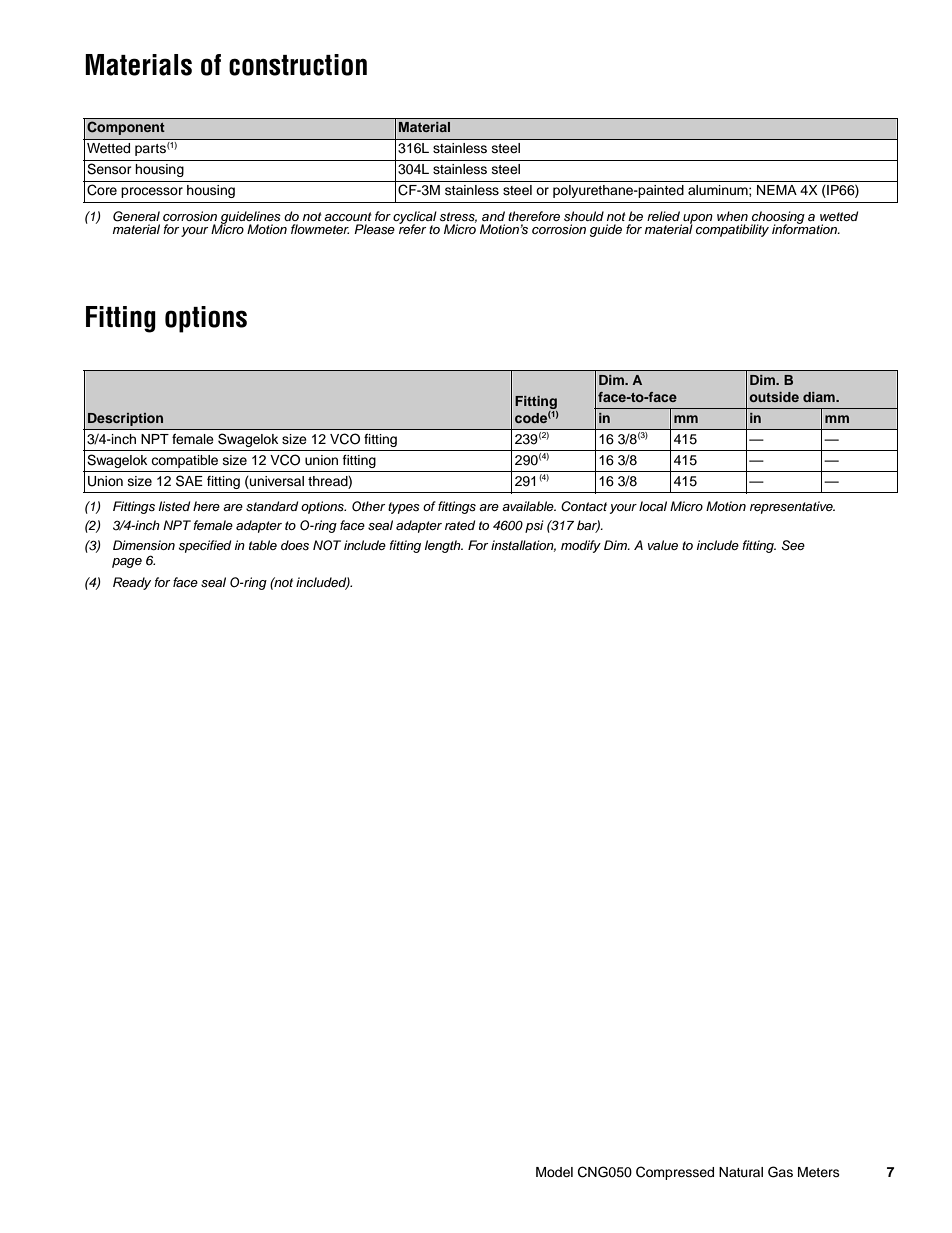 Image resolution: width=952 pixels, height=1233 pixels. I want to click on See, so click(793, 545).
